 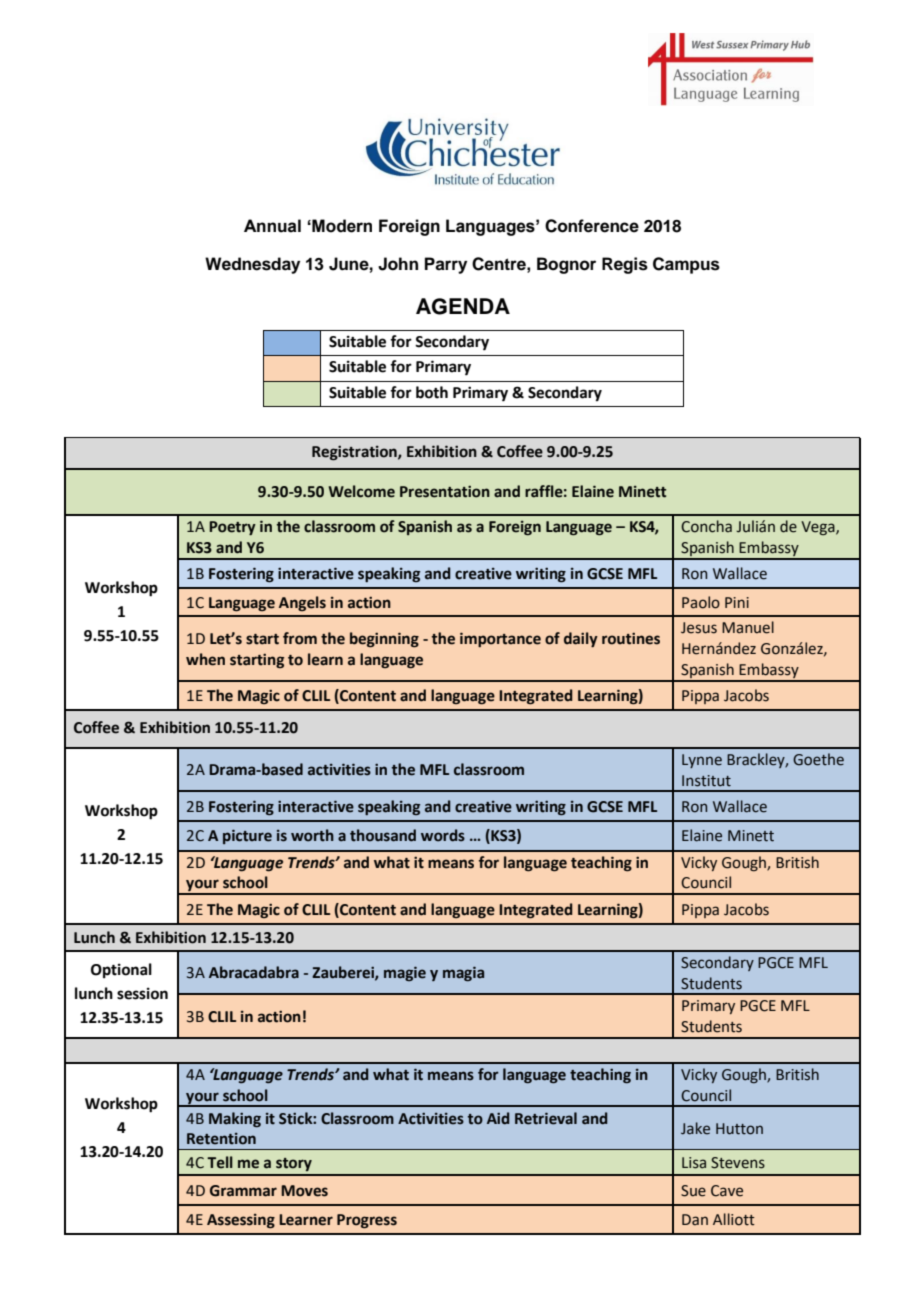 What do you see at coordinates (500, 639) in the screenshot?
I see `importance` at bounding box center [500, 639].
